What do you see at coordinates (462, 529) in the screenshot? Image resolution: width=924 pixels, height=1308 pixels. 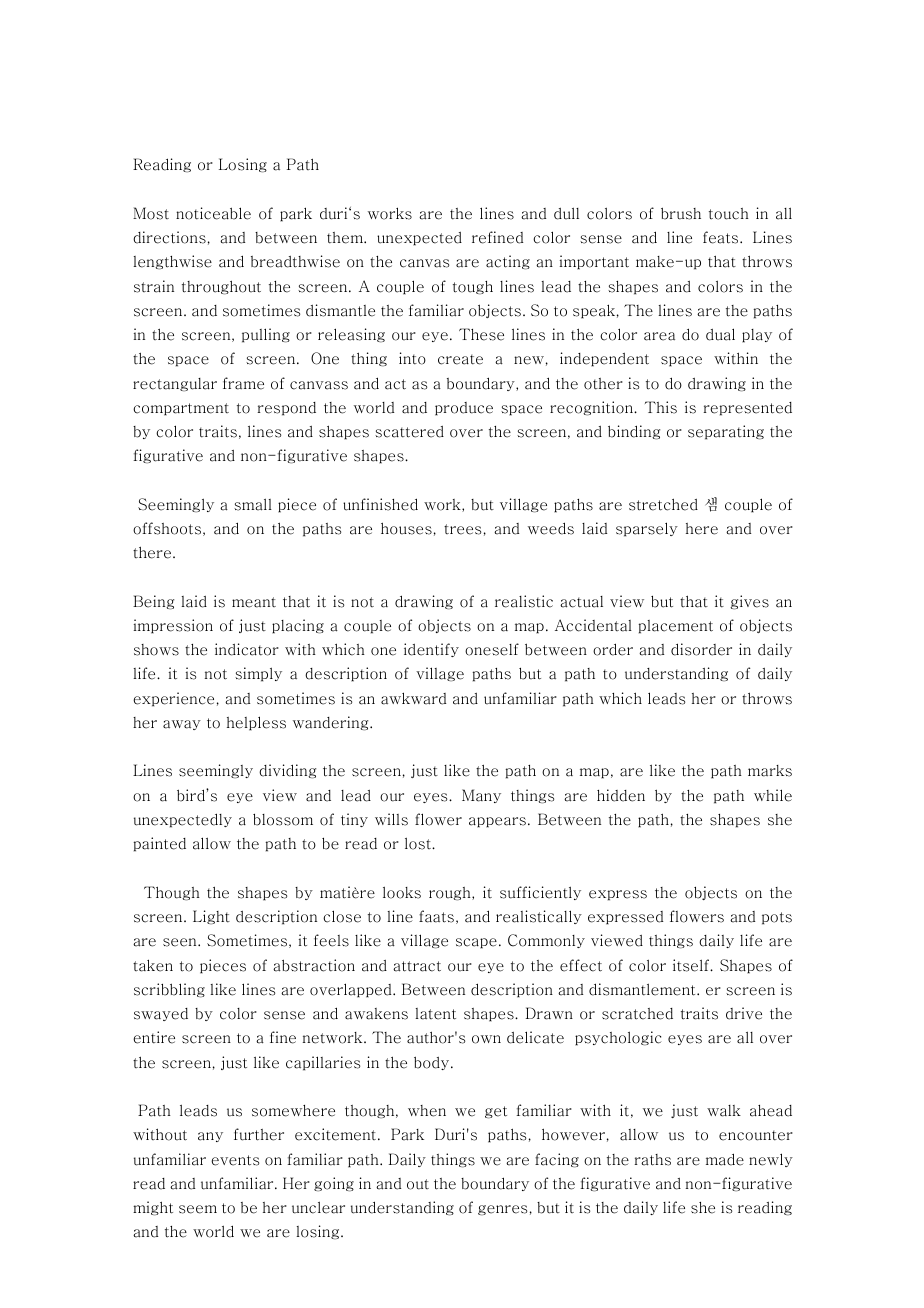 I see `trees` at bounding box center [462, 529].
